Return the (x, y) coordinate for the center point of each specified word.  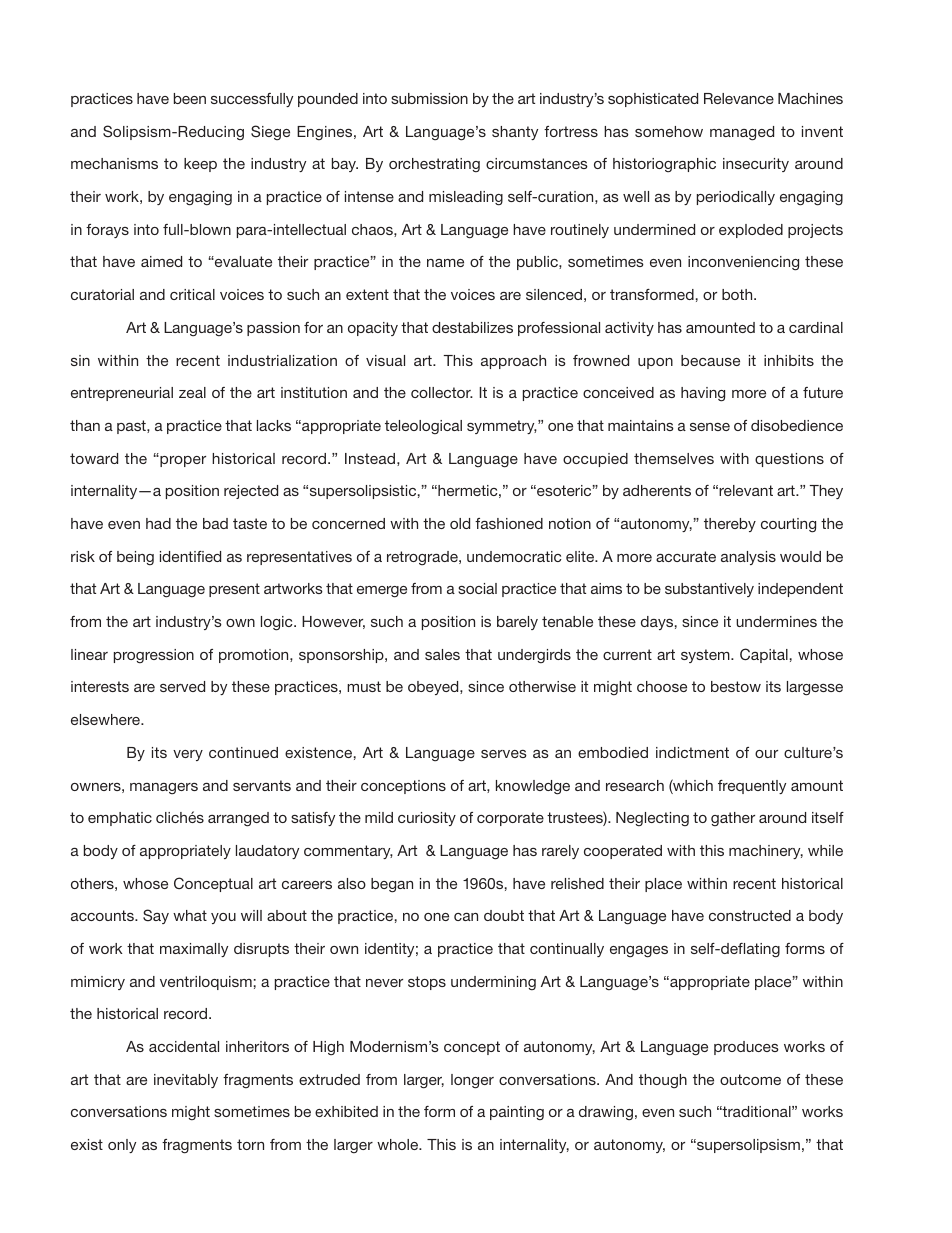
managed (742, 133)
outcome (750, 1079)
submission (429, 98)
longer (472, 1081)
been (190, 98)
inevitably (186, 1081)
